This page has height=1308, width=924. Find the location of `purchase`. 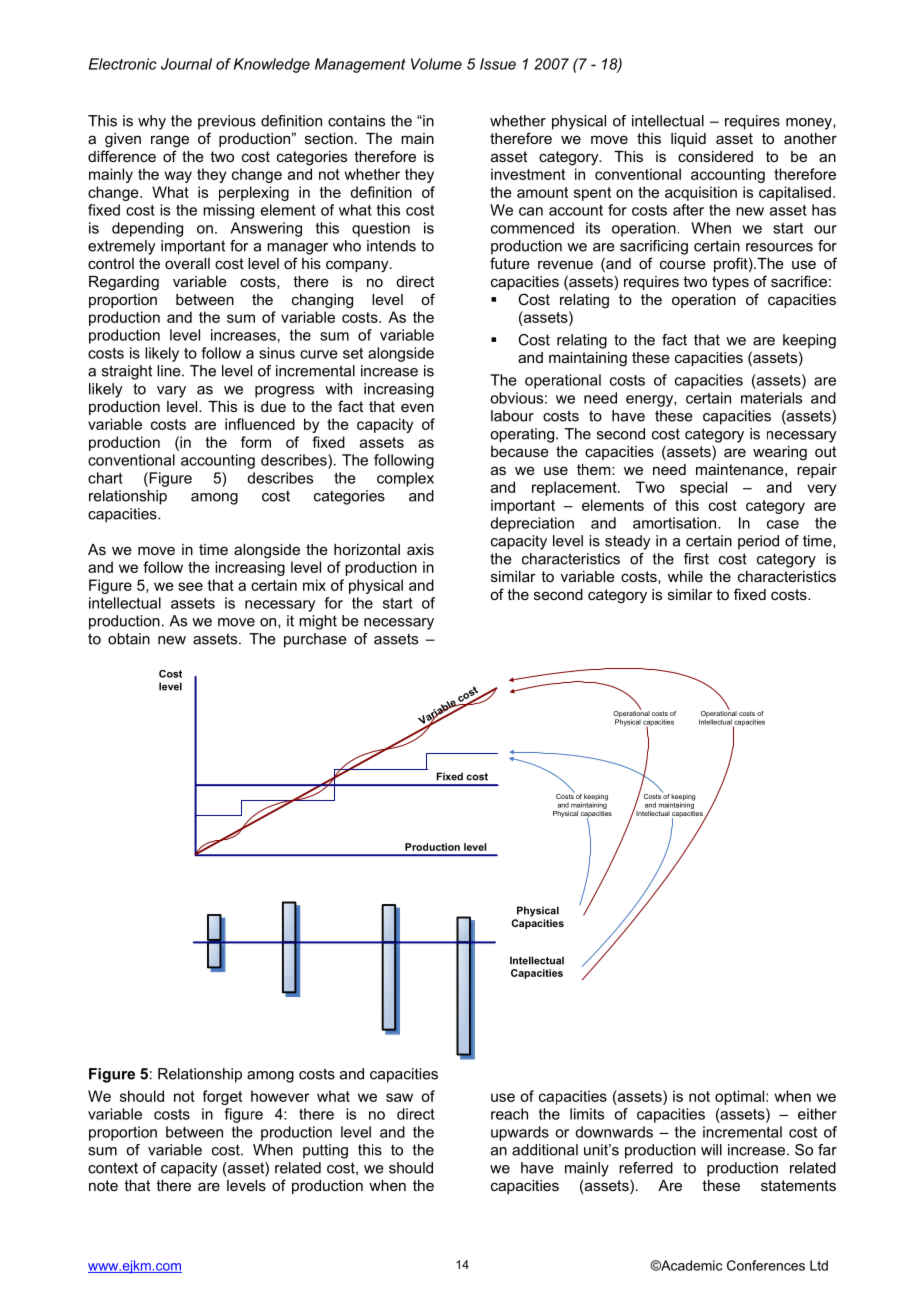

purchase is located at coordinates (315, 640).
